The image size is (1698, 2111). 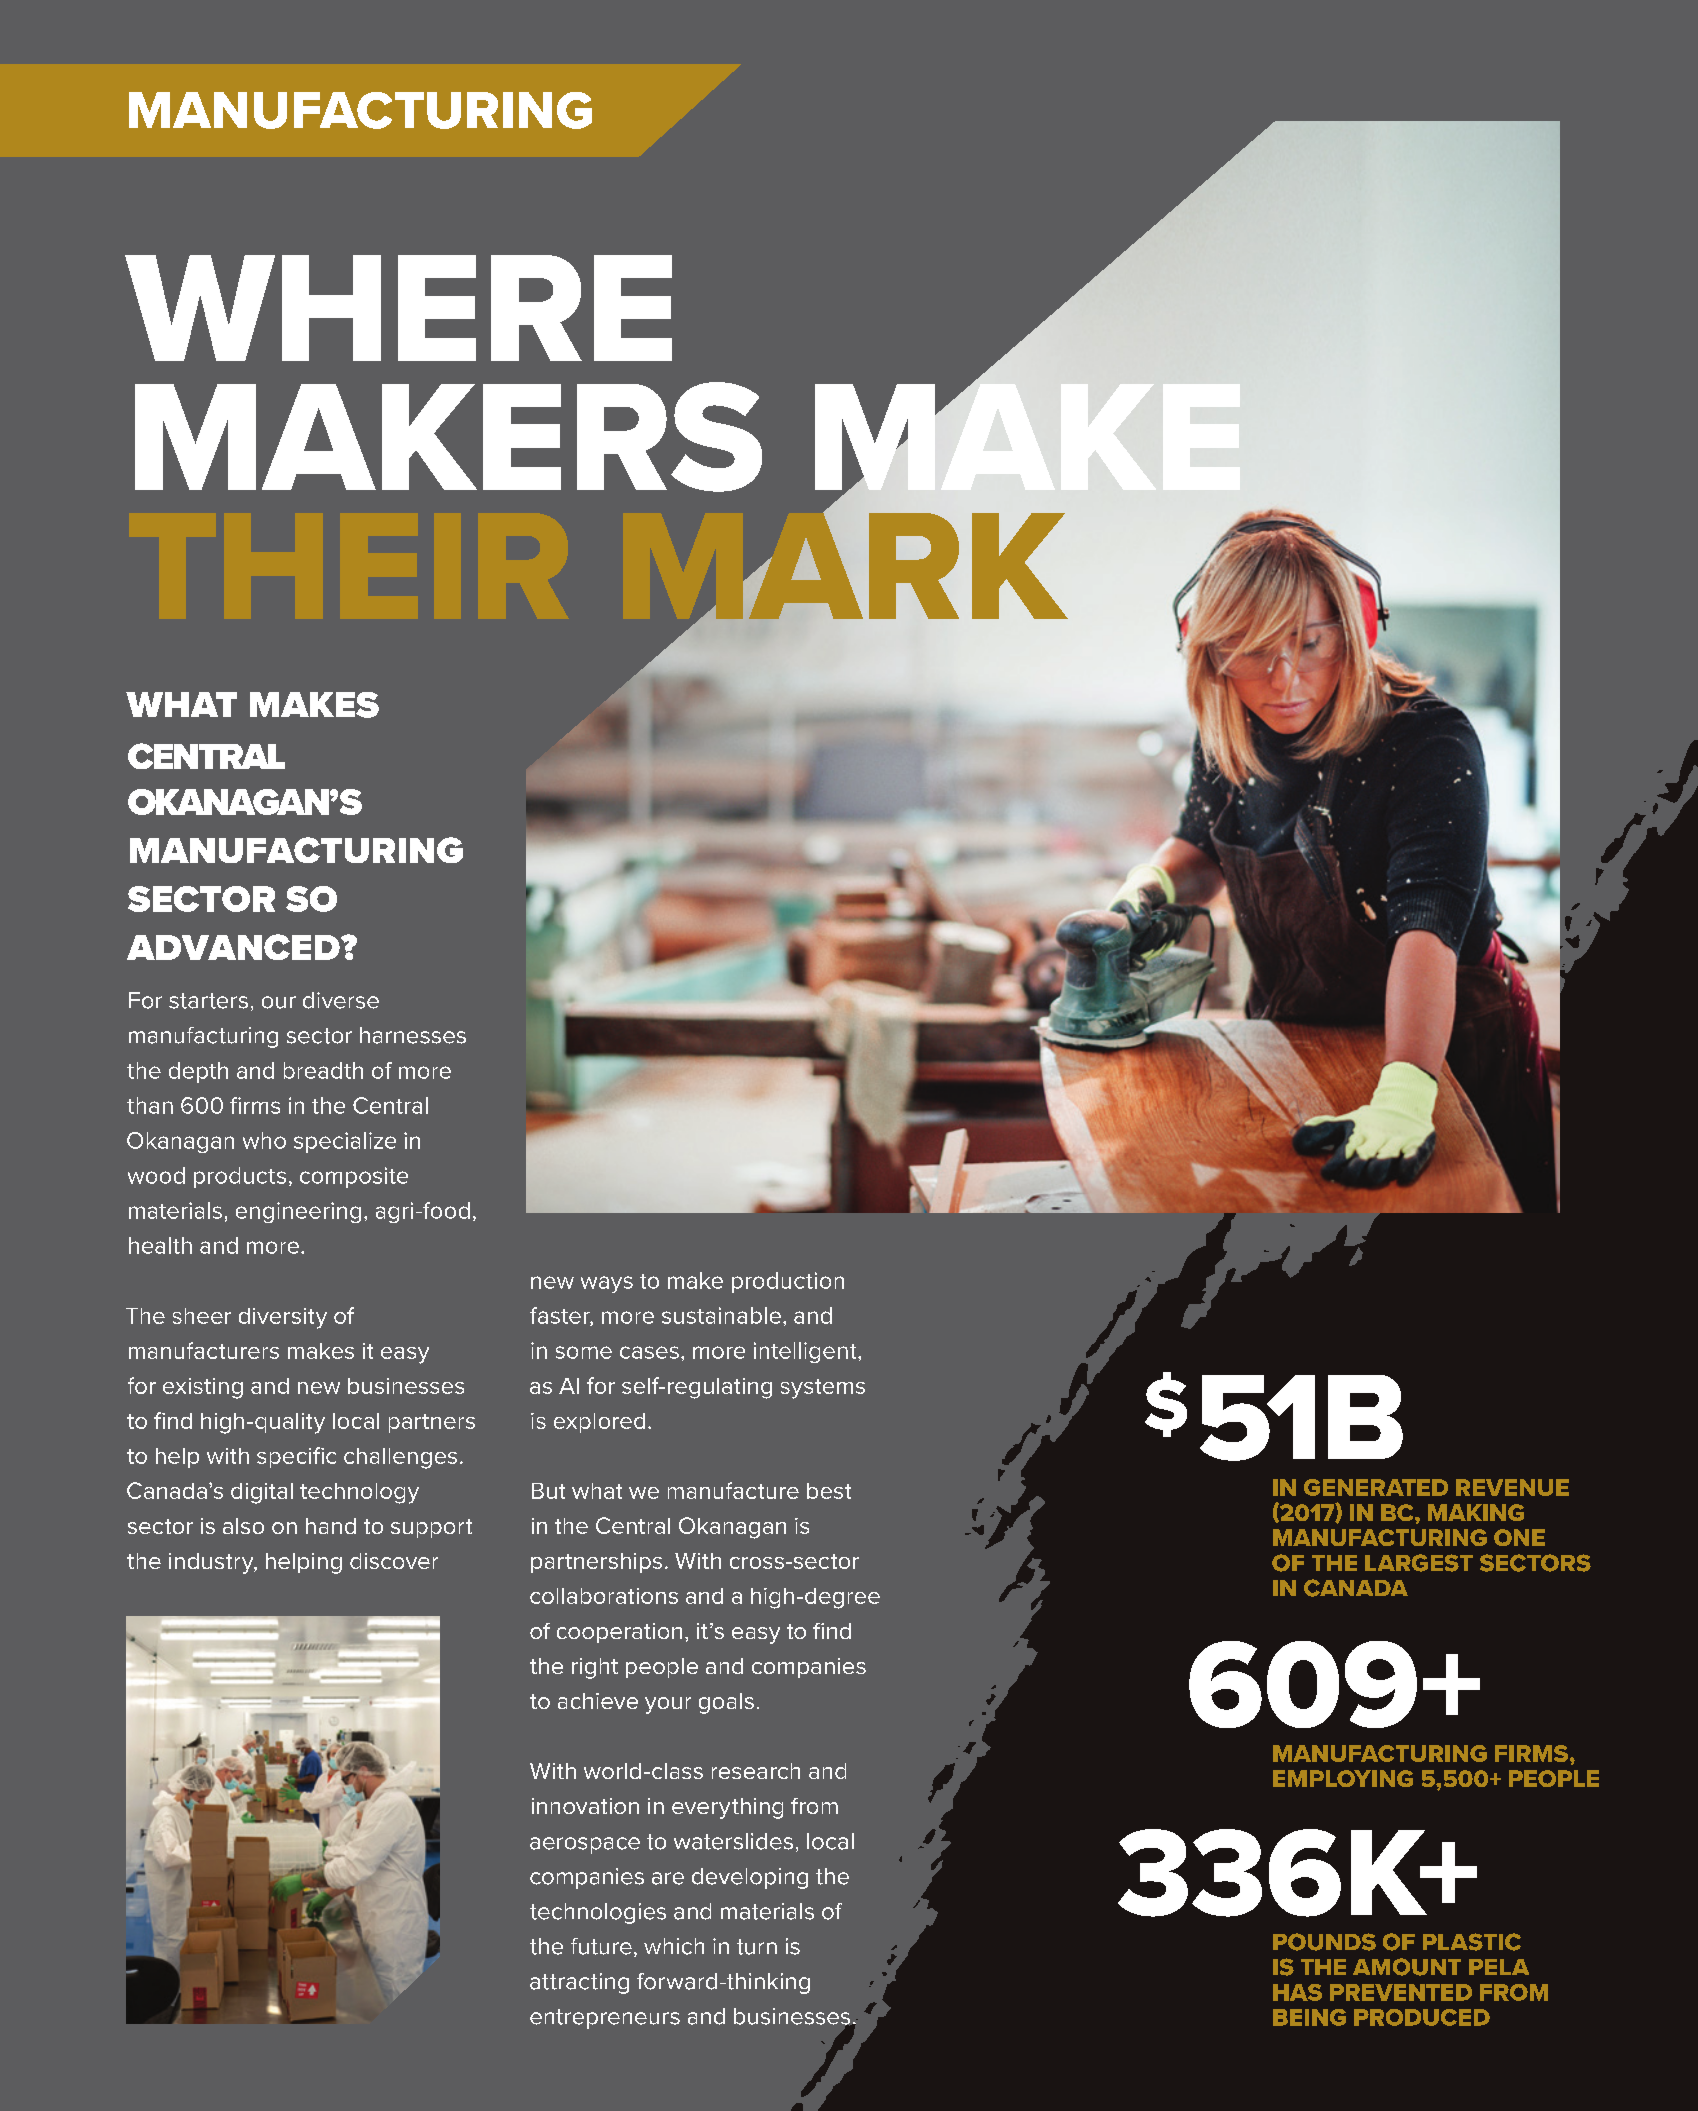 I want to click on ADVANCED, so click(x=234, y=947).
